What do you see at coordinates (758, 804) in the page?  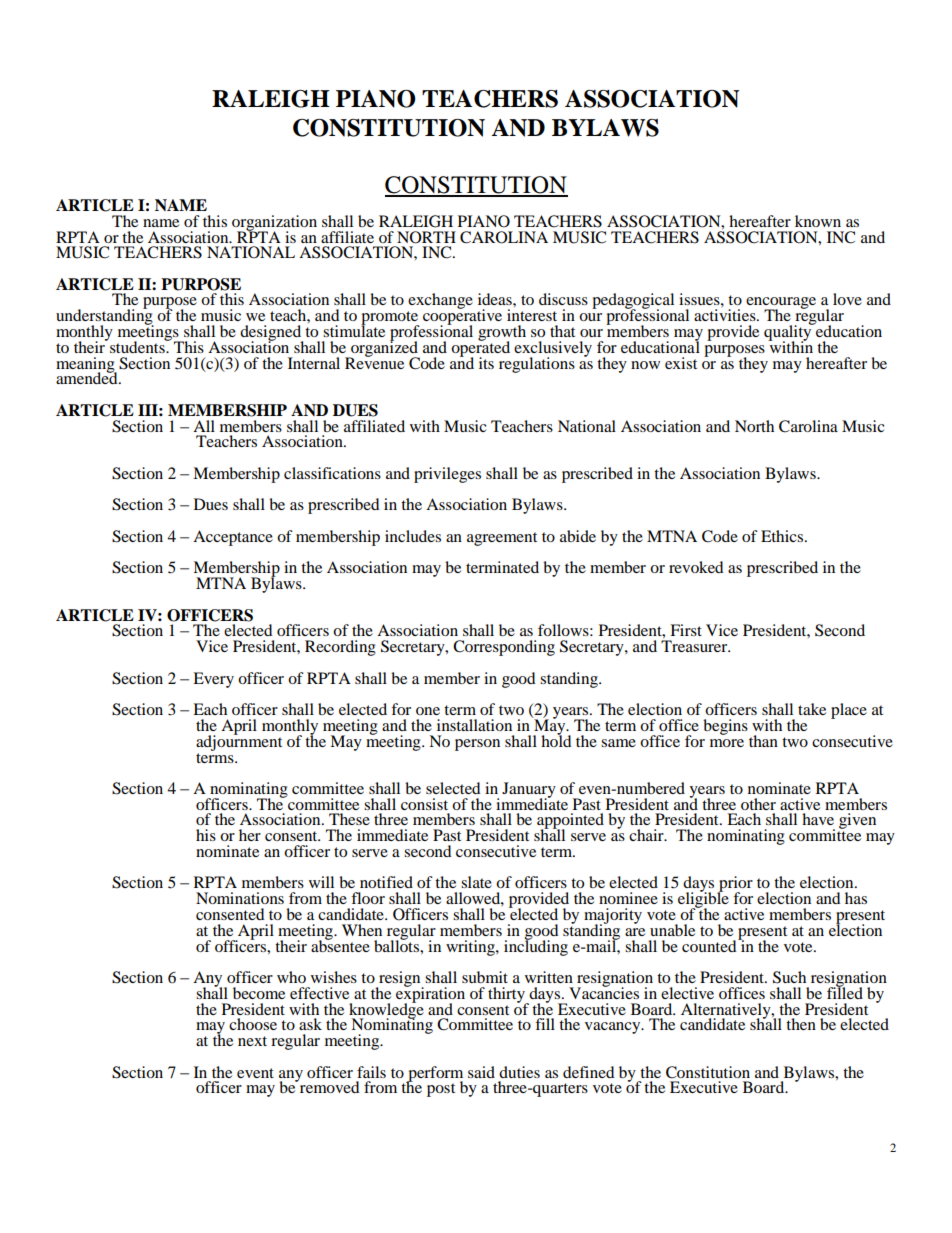 I see `other` at bounding box center [758, 804].
